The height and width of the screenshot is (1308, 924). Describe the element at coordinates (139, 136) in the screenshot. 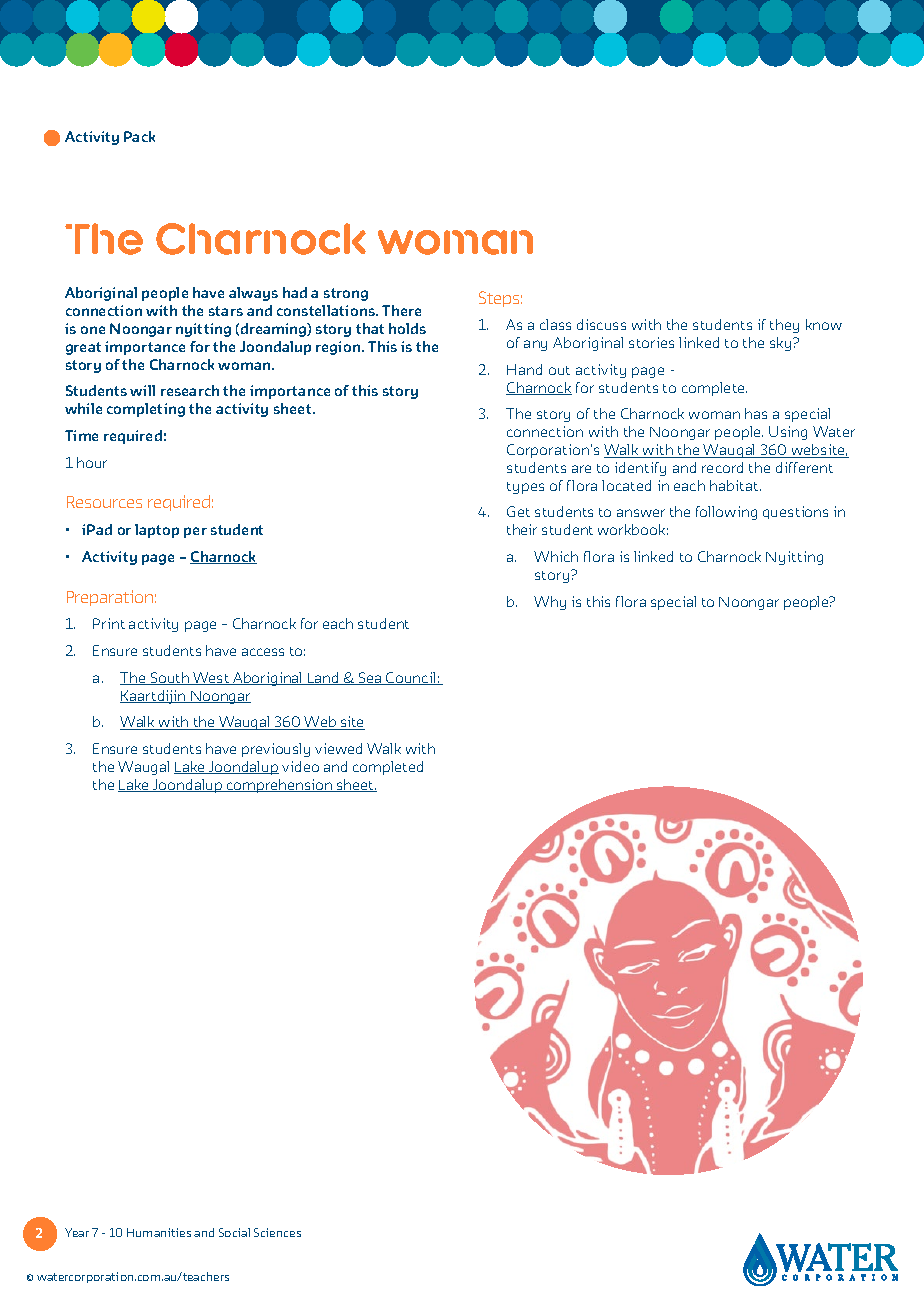

I see `Pack` at that location.
